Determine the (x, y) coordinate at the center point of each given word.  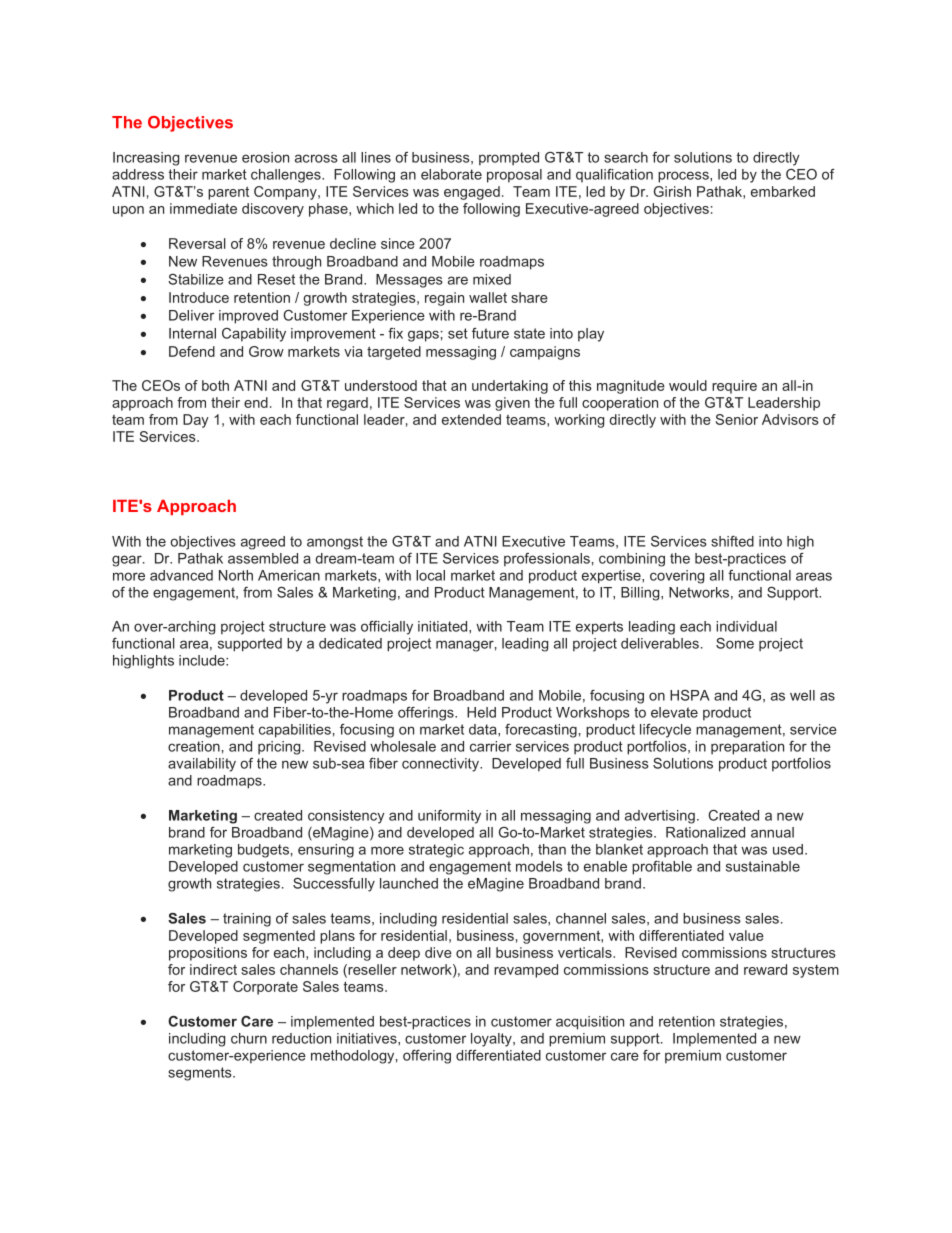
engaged (472, 193)
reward (765, 969)
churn (249, 1038)
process (684, 177)
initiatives (368, 1038)
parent (228, 193)
